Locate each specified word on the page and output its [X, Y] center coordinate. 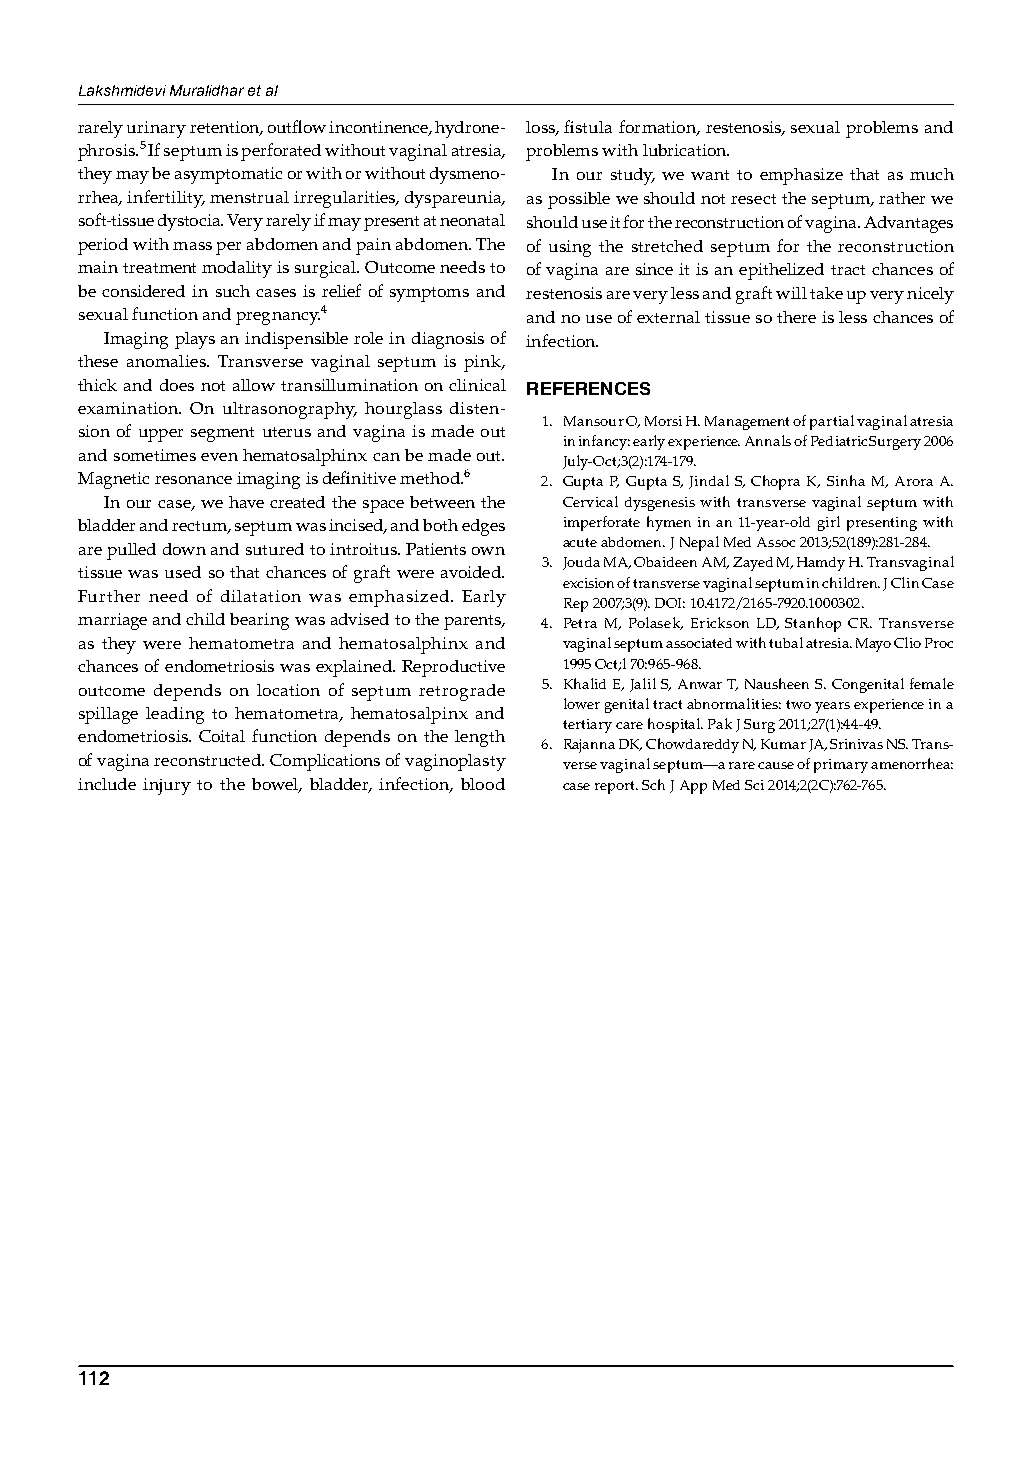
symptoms [429, 294]
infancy [604, 442]
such [233, 291]
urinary [156, 129]
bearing [259, 621]
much [932, 174]
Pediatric [839, 441]
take [826, 293]
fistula [588, 126]
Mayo [873, 645]
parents [473, 622]
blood [483, 784]
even [219, 457]
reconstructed [208, 760]
